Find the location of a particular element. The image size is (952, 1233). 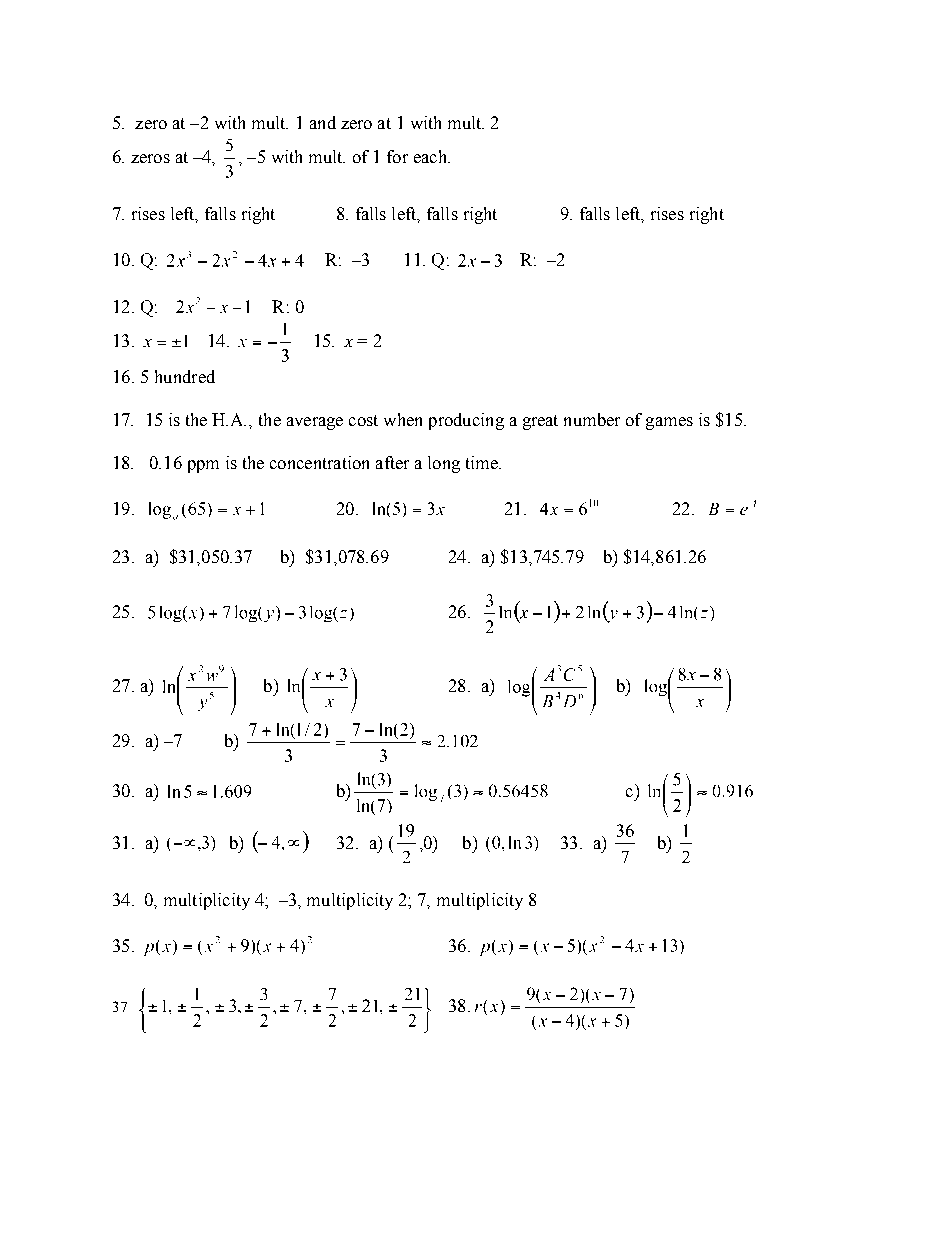

and is located at coordinates (323, 122).
